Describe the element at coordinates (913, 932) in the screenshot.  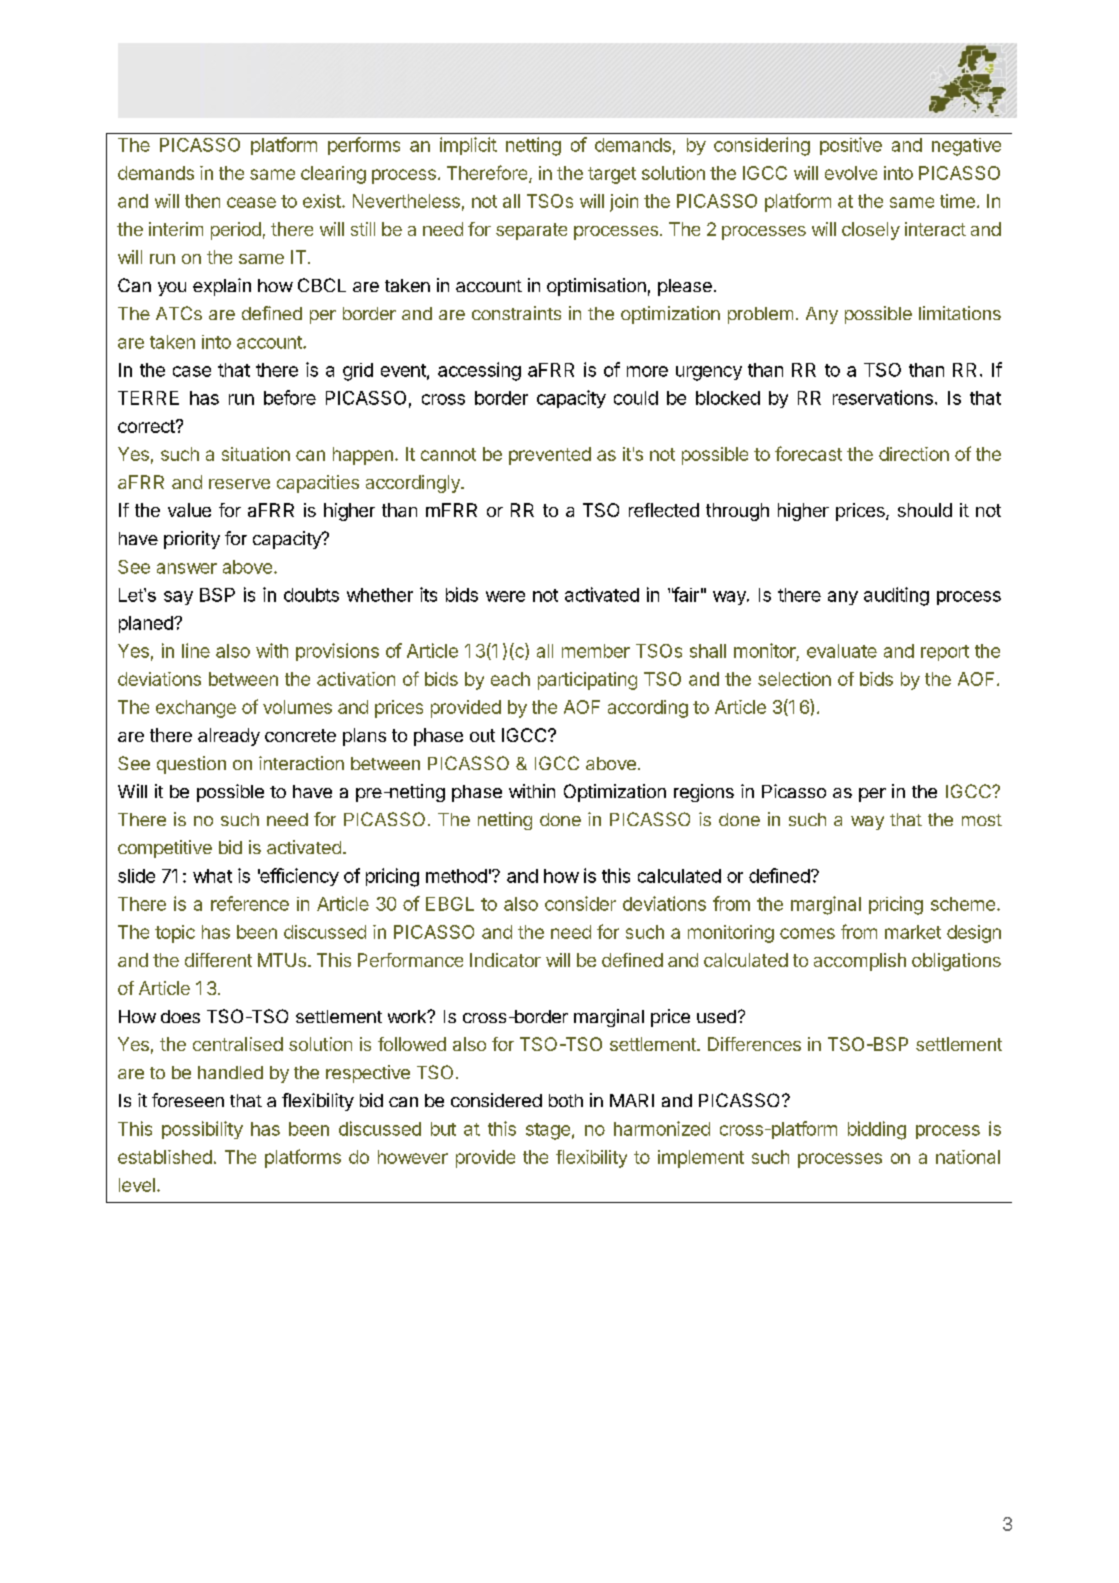
I see `market` at that location.
